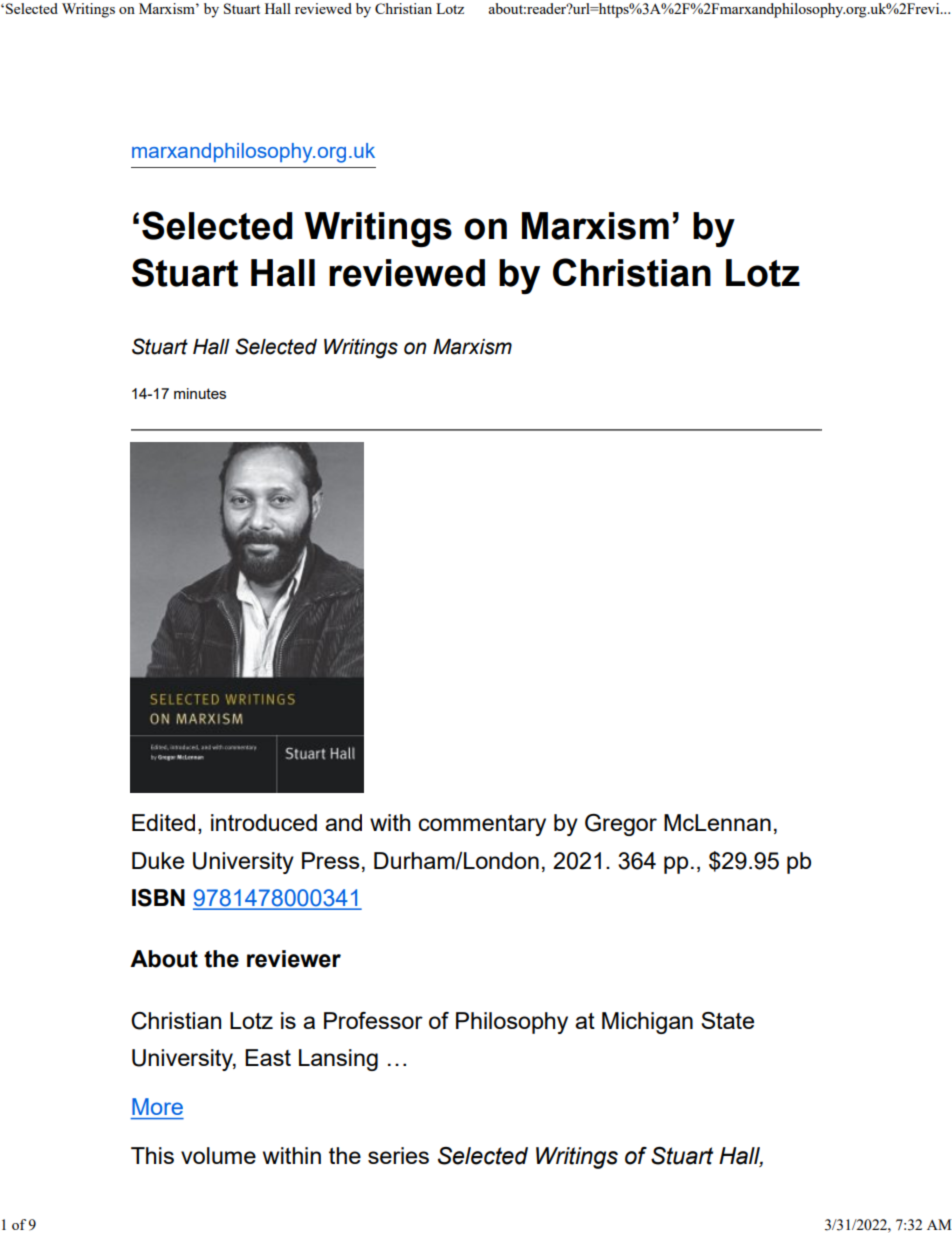 The image size is (952, 1233). I want to click on Gregor, so click(621, 825).
